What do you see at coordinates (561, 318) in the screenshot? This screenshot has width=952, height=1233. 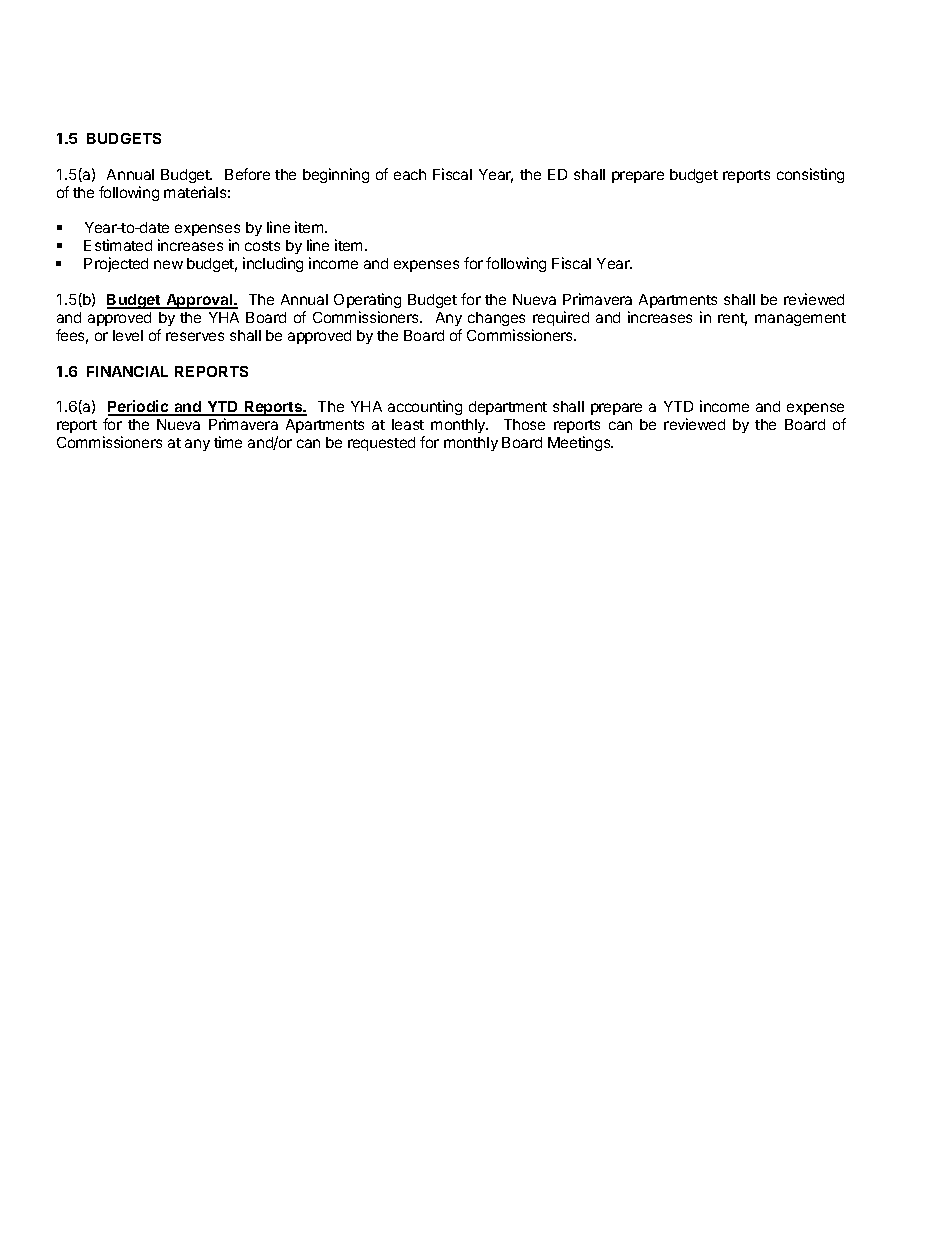 I see `required` at bounding box center [561, 318].
